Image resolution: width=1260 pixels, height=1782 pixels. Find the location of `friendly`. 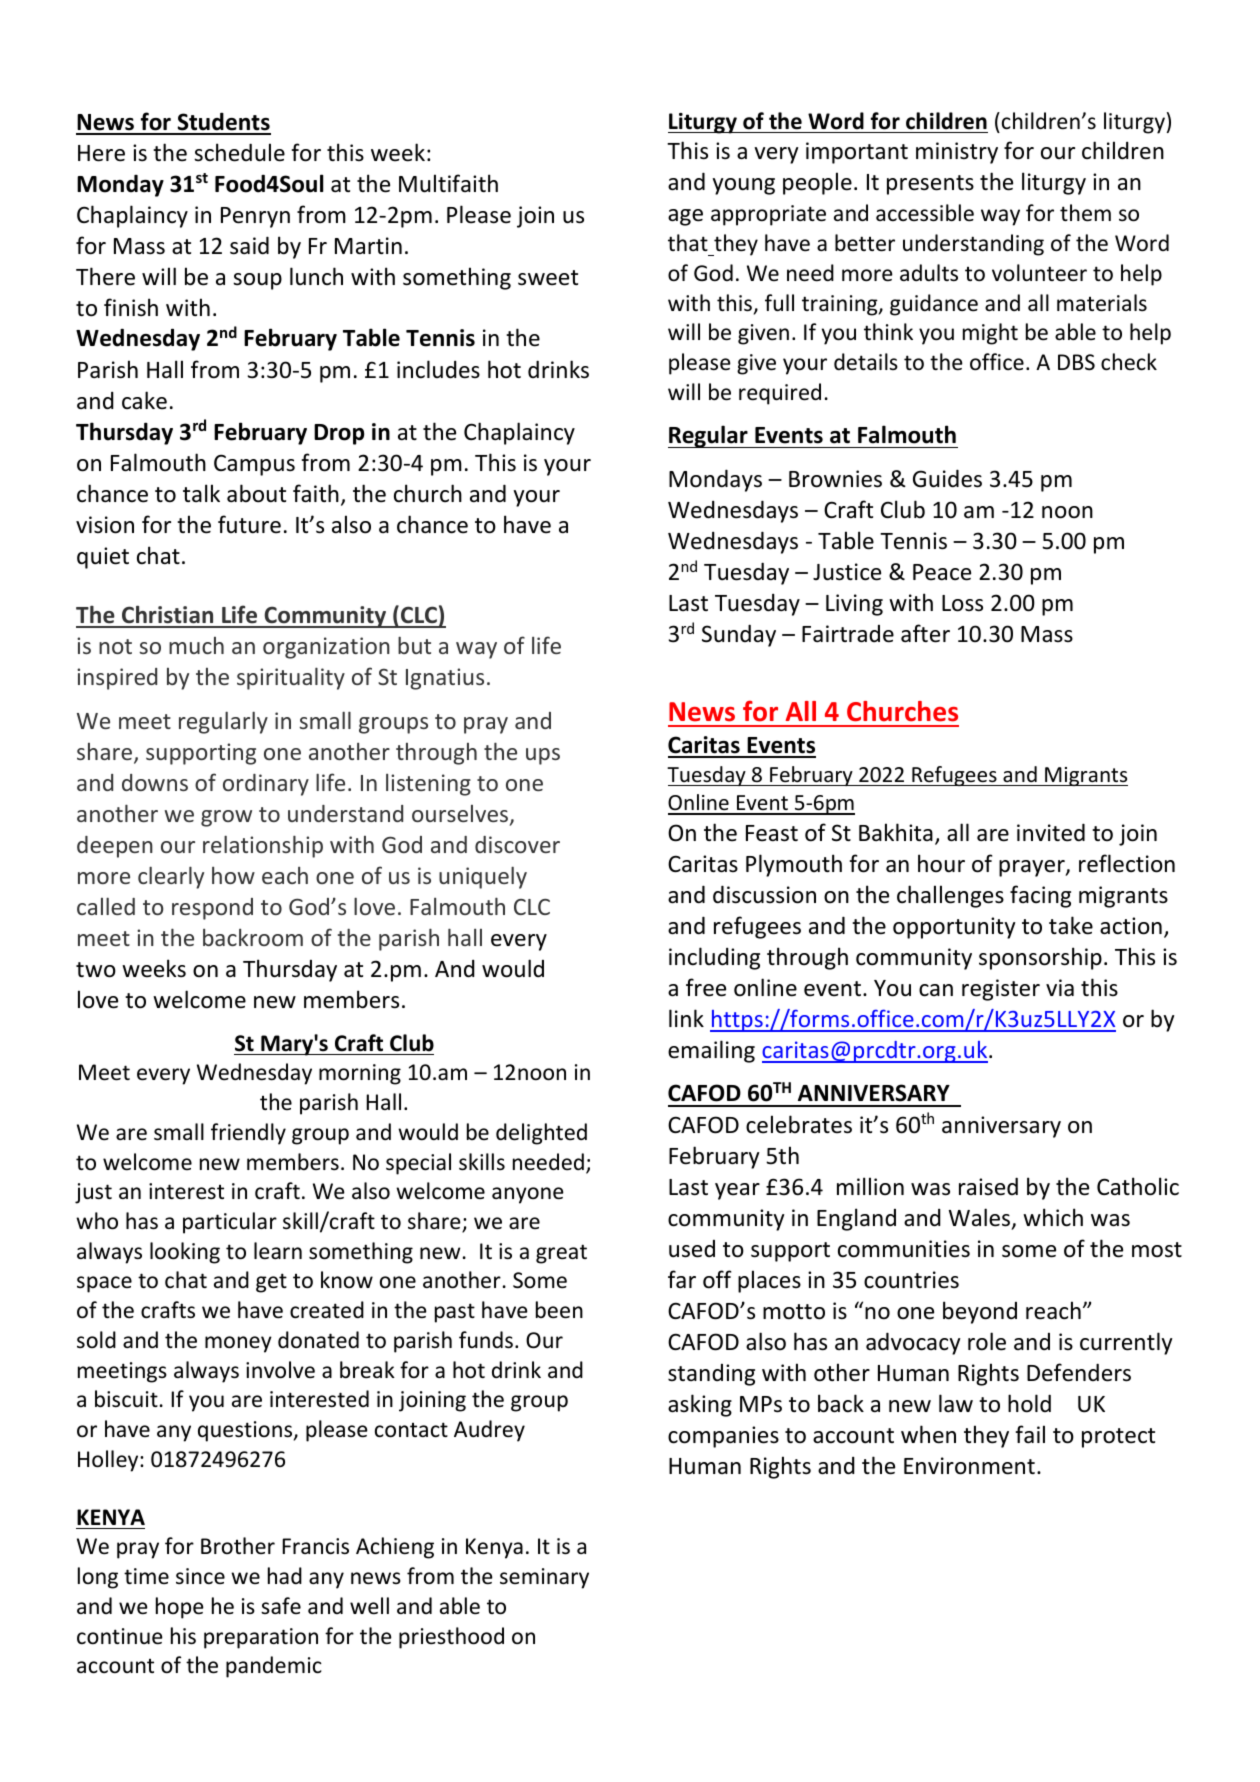

friendly is located at coordinates (248, 1134).
